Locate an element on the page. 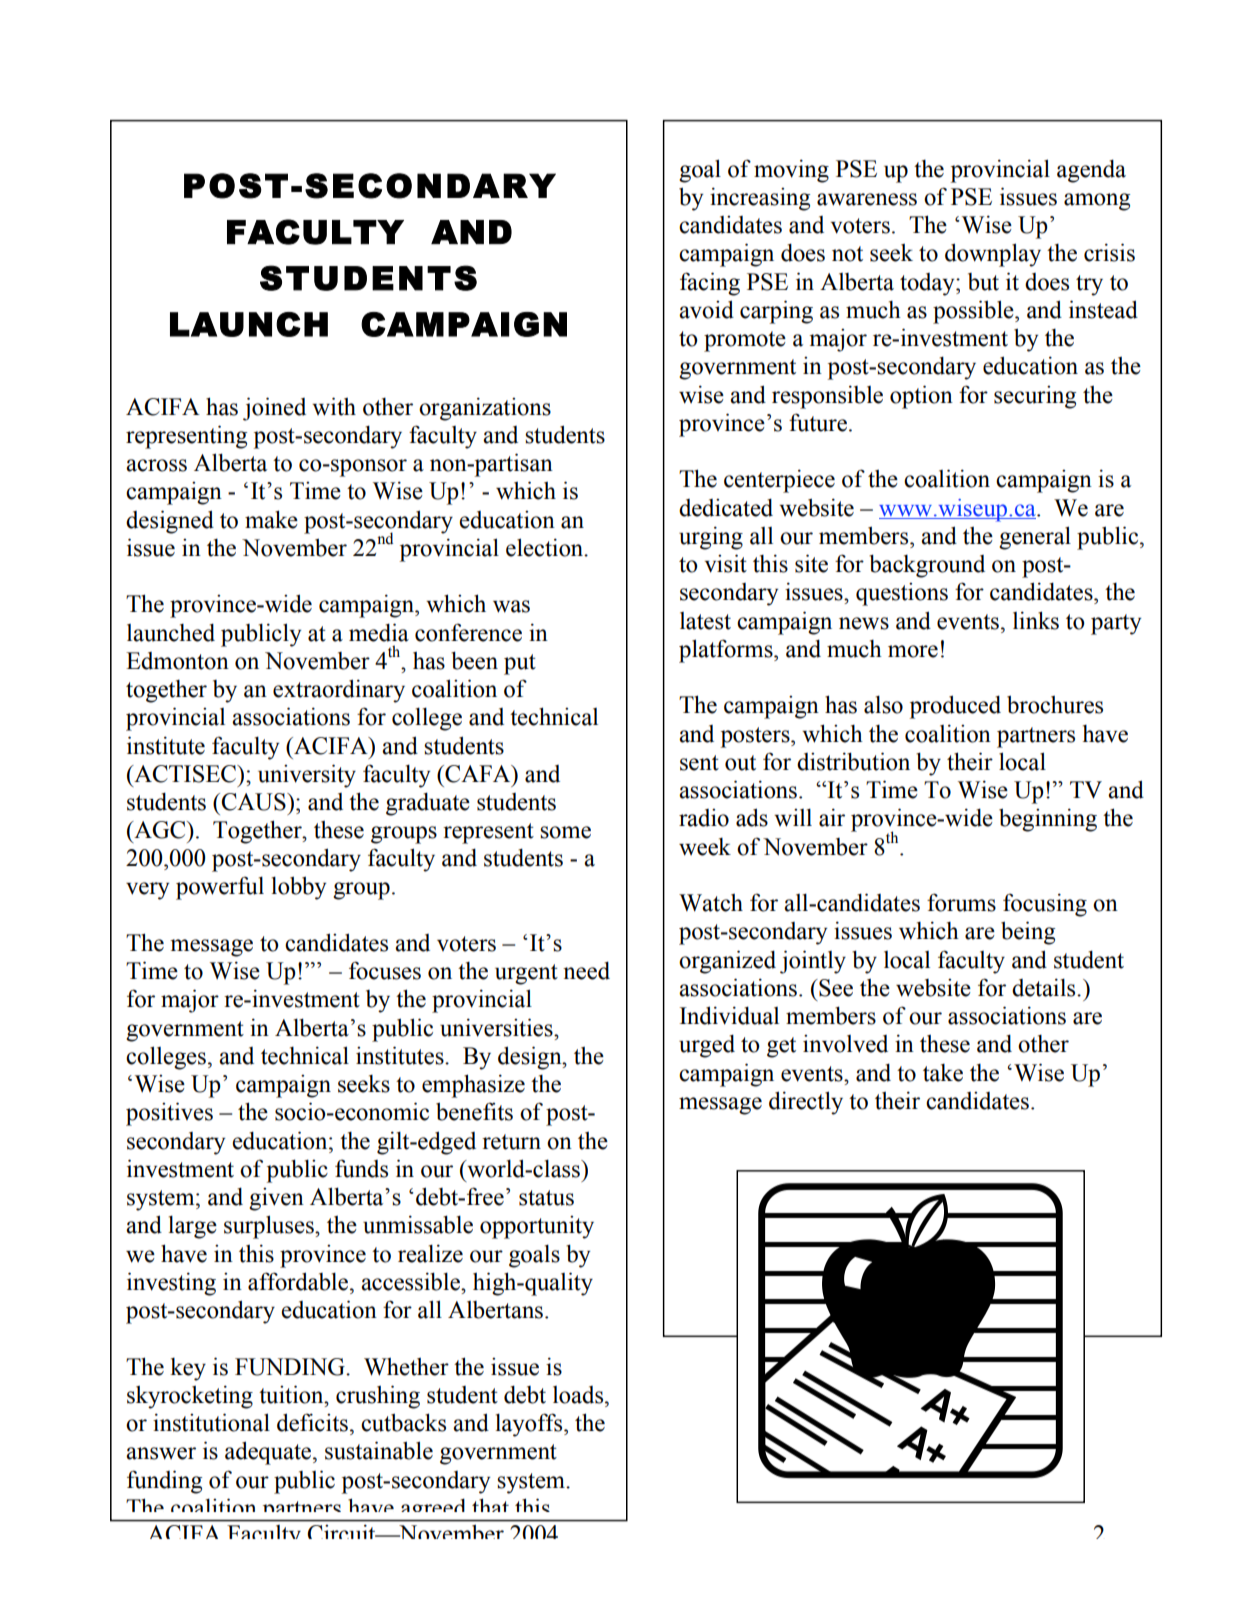 This page has width=1253, height=1621. beginning is located at coordinates (1048, 820).
